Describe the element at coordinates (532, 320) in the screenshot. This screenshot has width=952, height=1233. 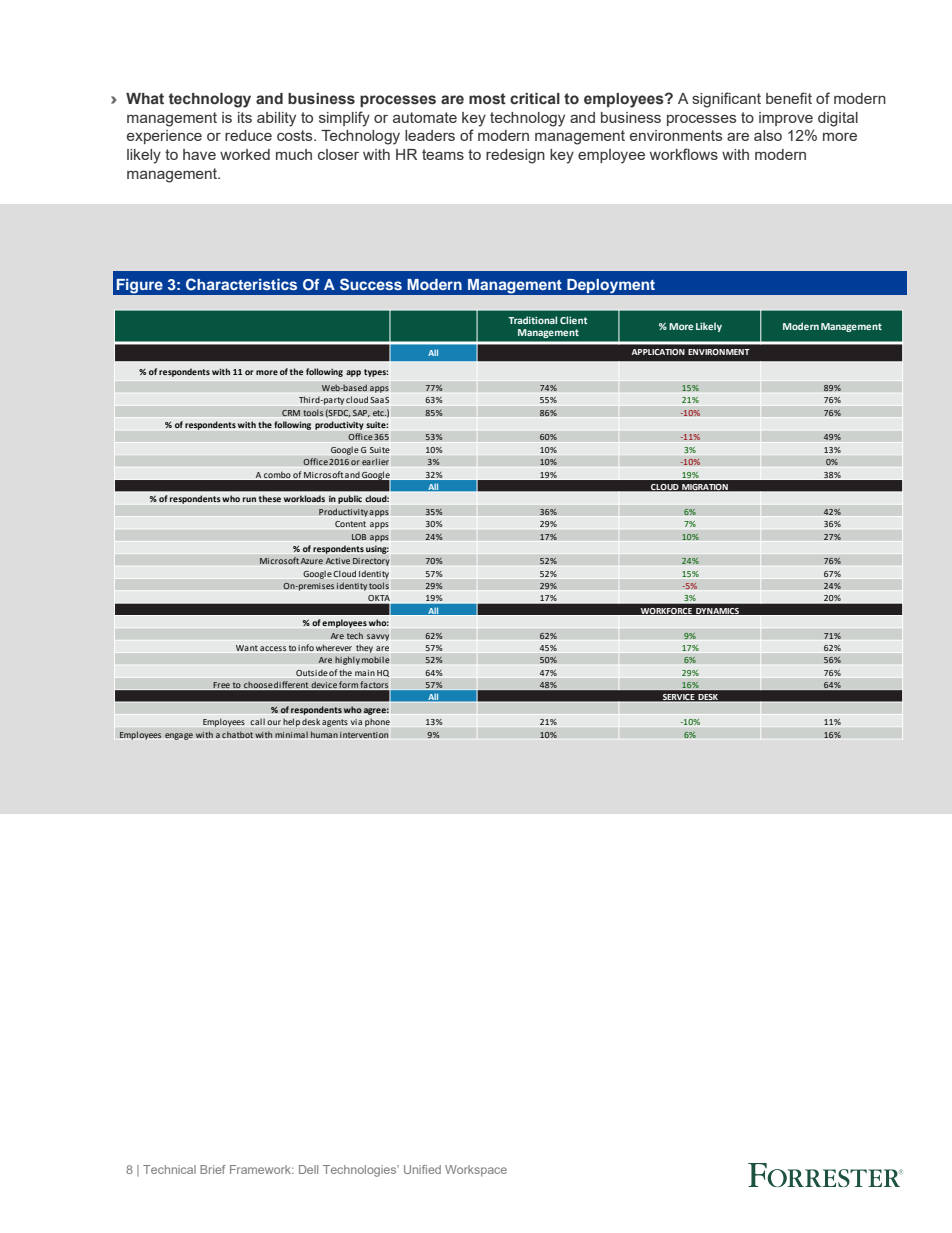
I see `Traditional` at that location.
